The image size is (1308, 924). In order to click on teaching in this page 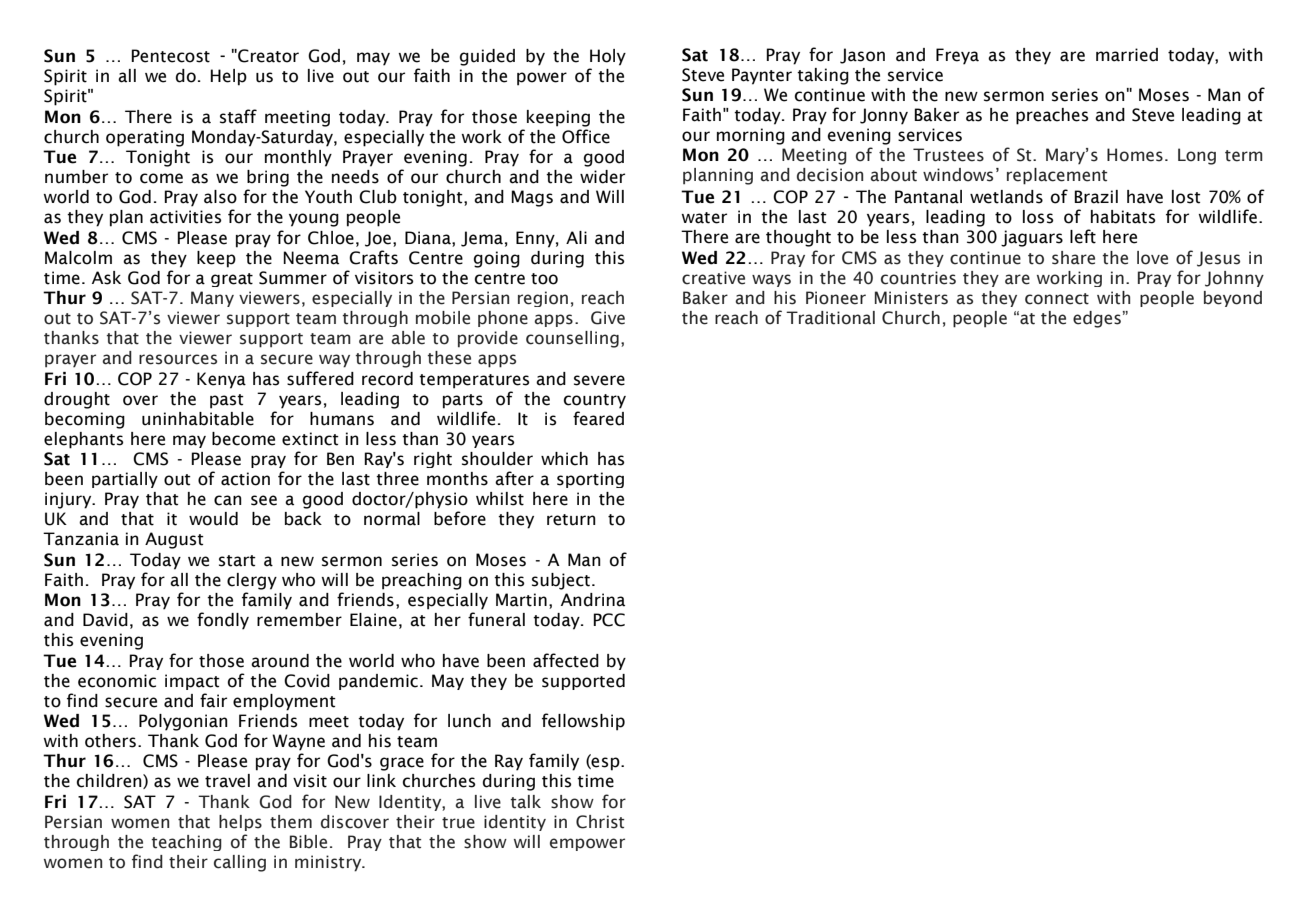, I will do `click(187, 843)`.
